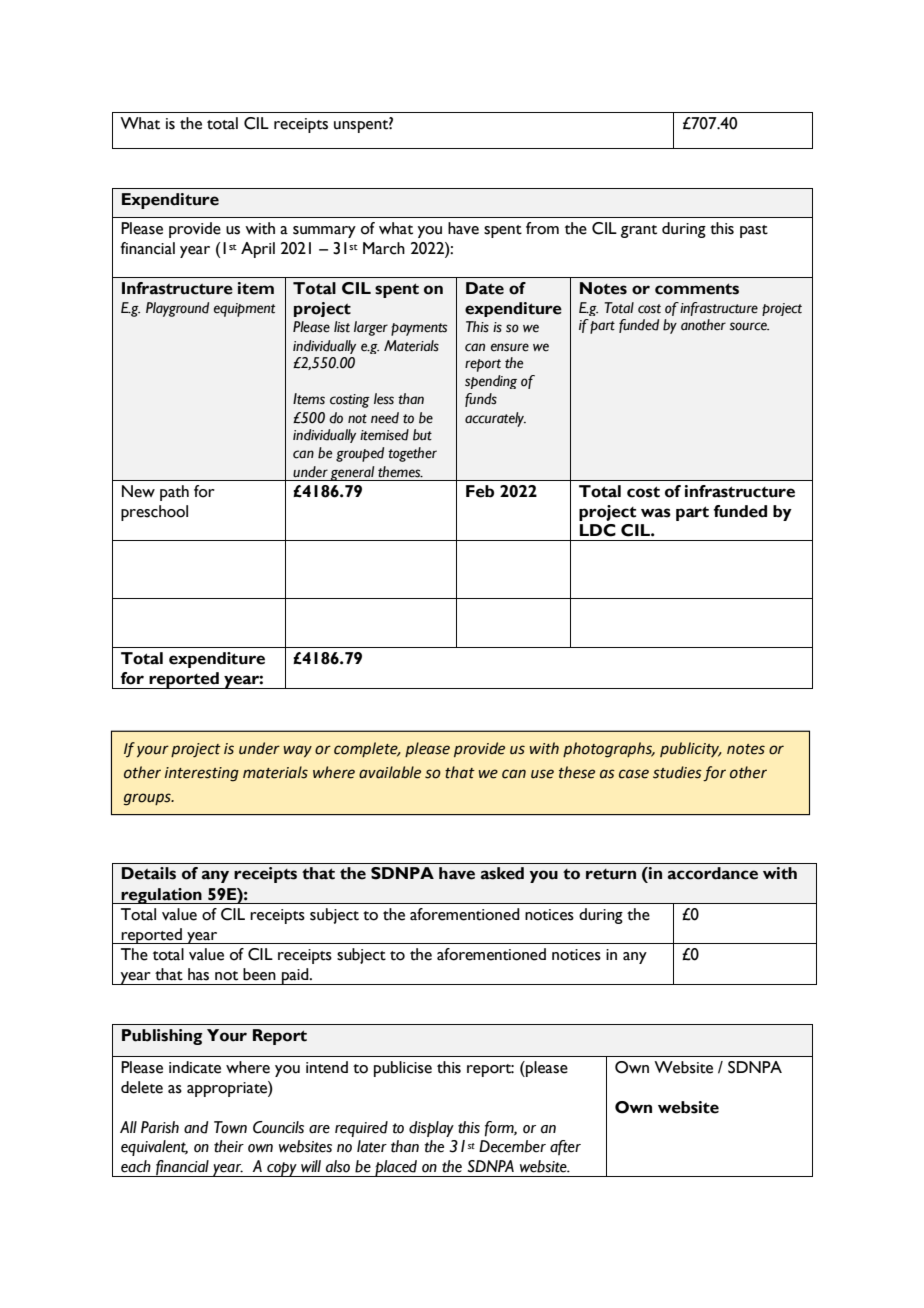 The height and width of the screenshot is (1308, 924). What do you see at coordinates (480, 491) in the screenshot?
I see `Feb` at bounding box center [480, 491].
